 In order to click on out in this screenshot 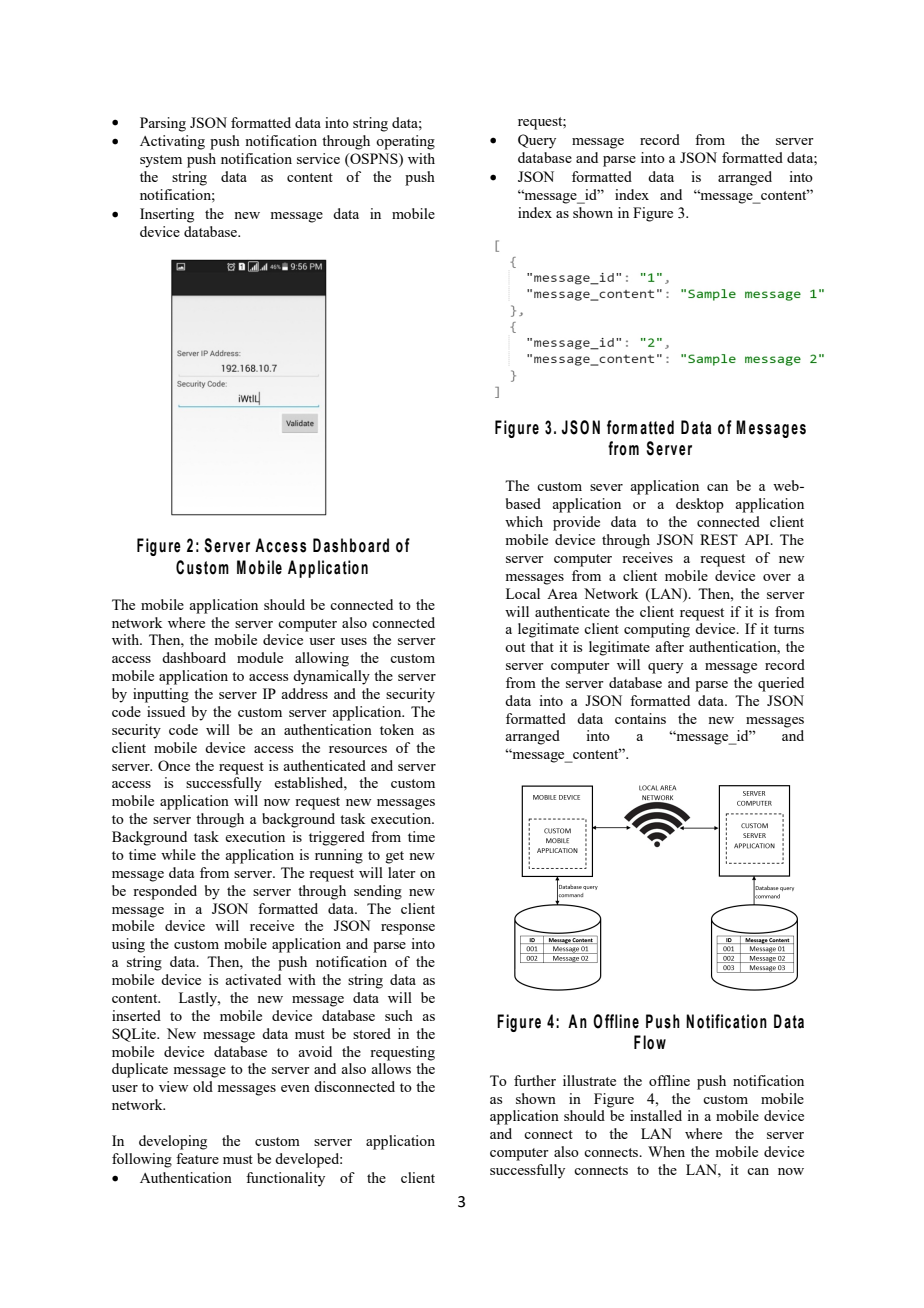, I will do `click(515, 647)`.
